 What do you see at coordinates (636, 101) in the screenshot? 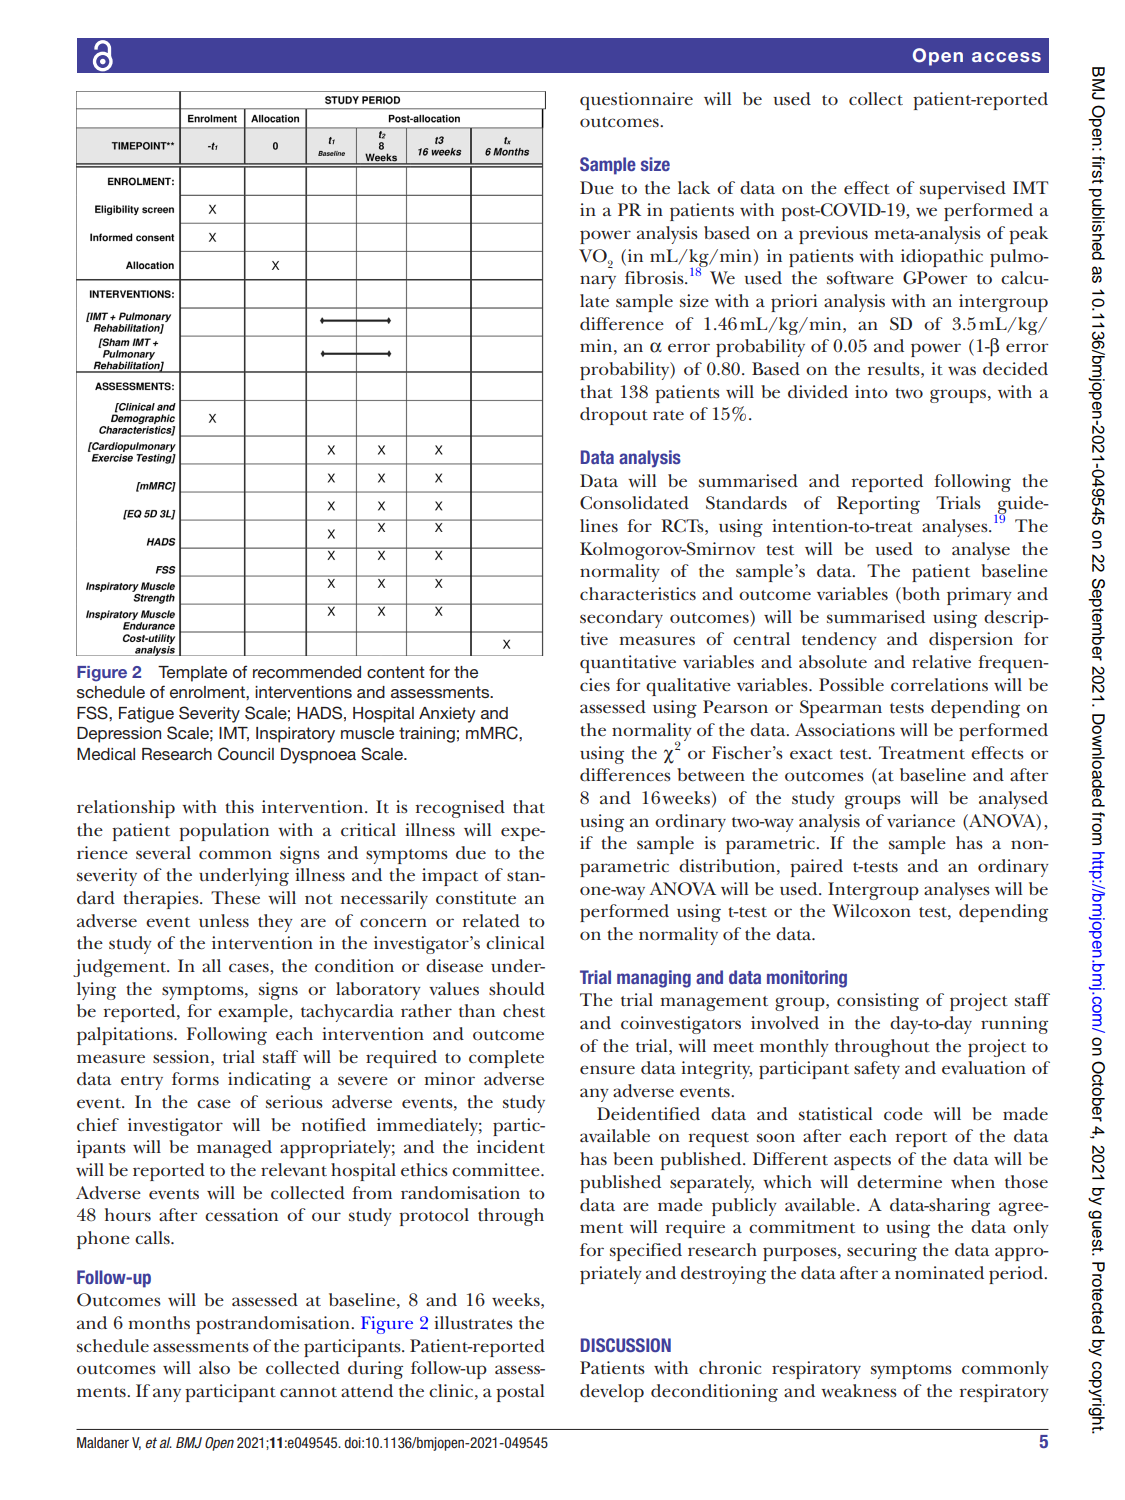
I see `questionnaire` at bounding box center [636, 101].
